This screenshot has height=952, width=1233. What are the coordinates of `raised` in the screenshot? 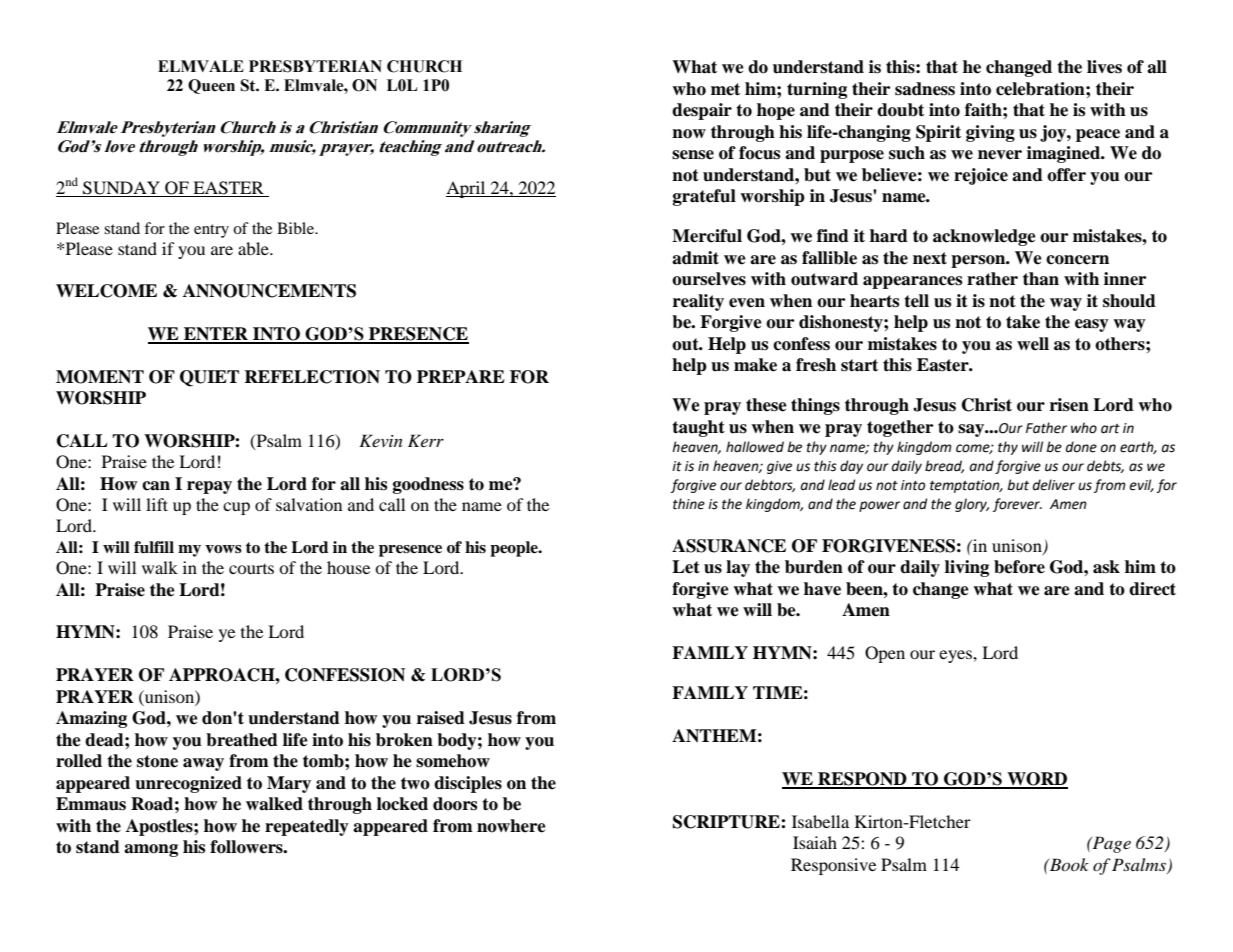 It's located at (441, 718).
